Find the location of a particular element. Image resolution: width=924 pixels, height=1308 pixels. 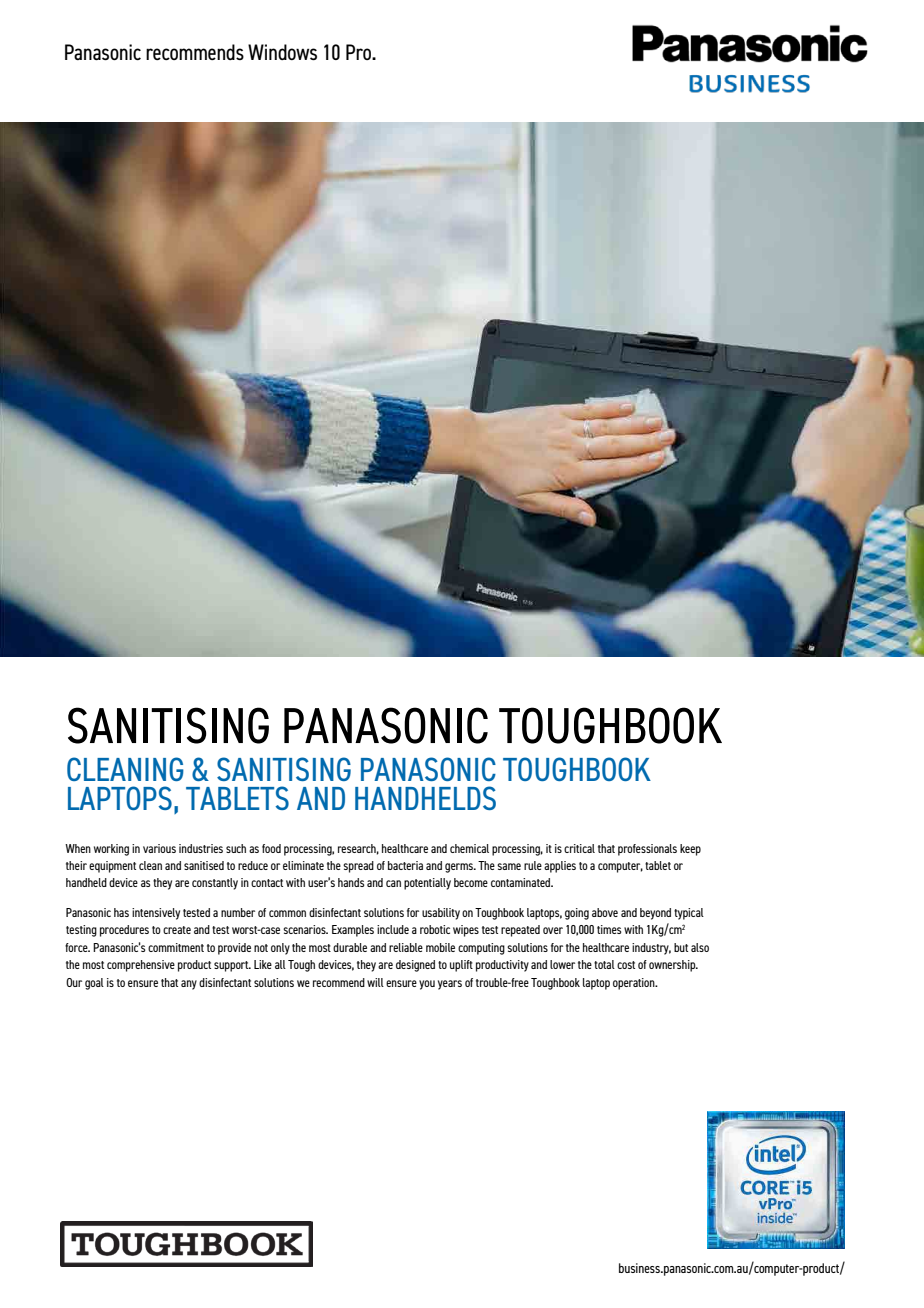

keep is located at coordinates (690, 850).
